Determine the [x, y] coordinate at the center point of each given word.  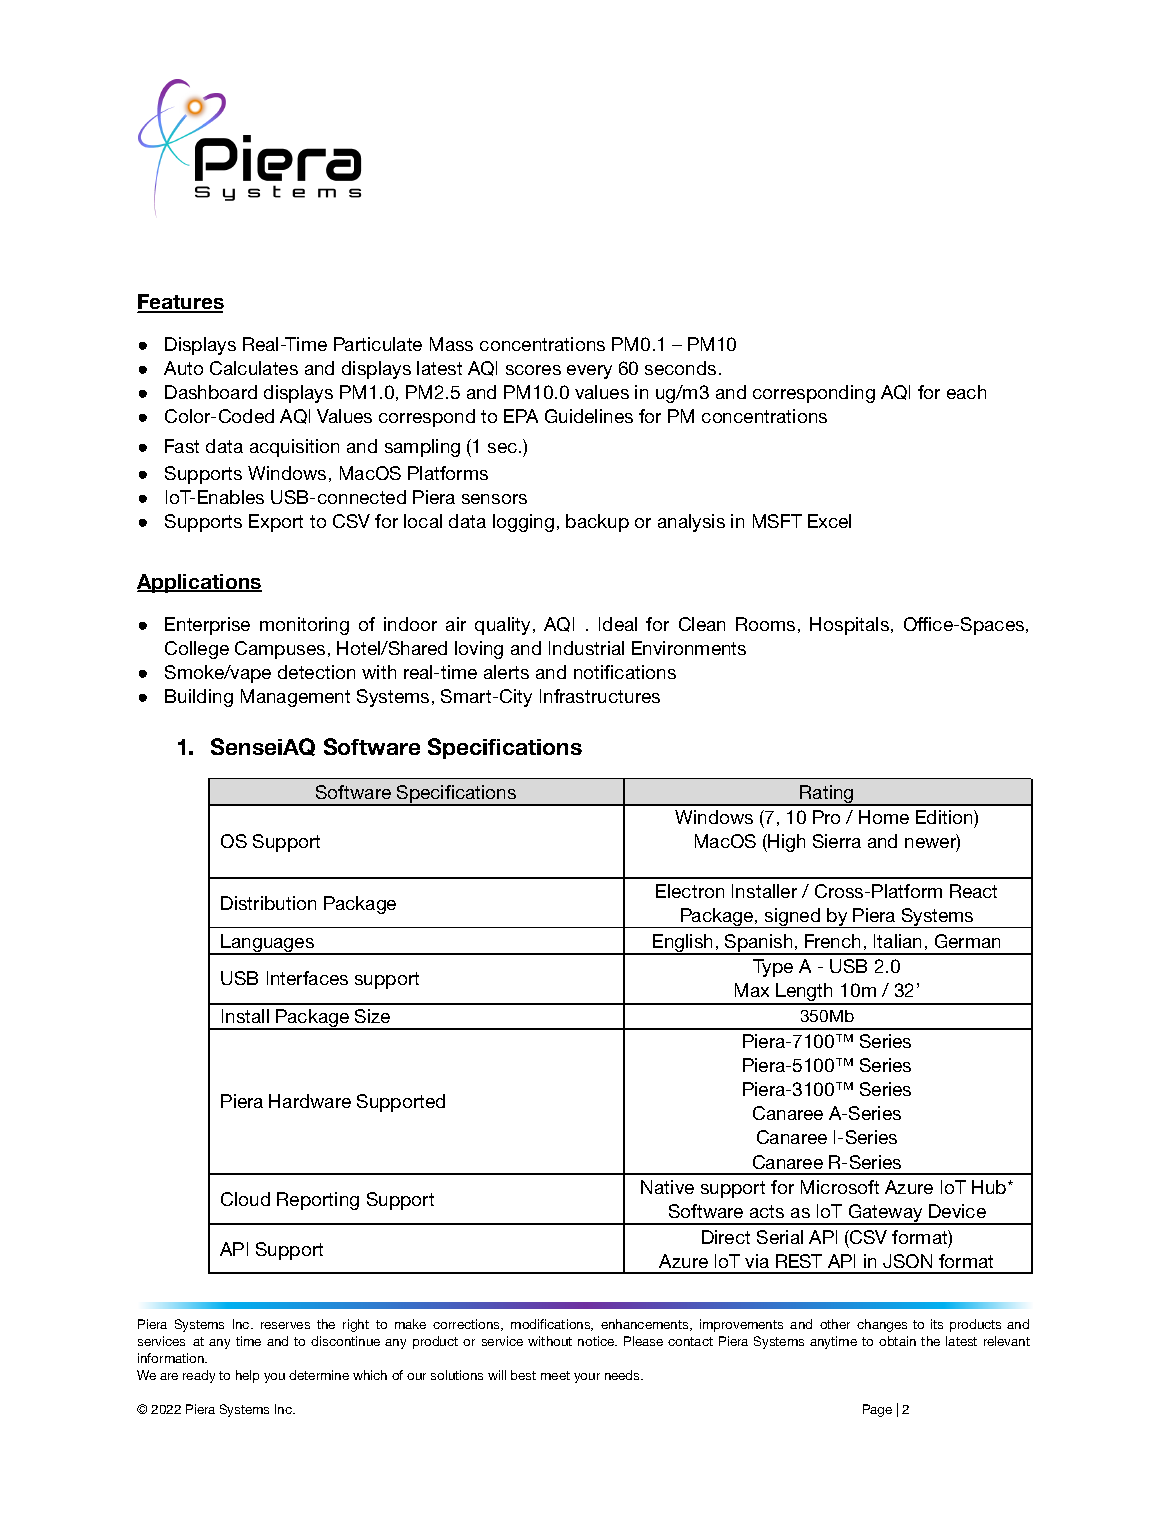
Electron [690, 891]
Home [884, 817]
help [247, 1376]
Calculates [254, 368]
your [587, 1378]
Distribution [268, 903]
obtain [897, 1341]
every [589, 372]
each [966, 392]
